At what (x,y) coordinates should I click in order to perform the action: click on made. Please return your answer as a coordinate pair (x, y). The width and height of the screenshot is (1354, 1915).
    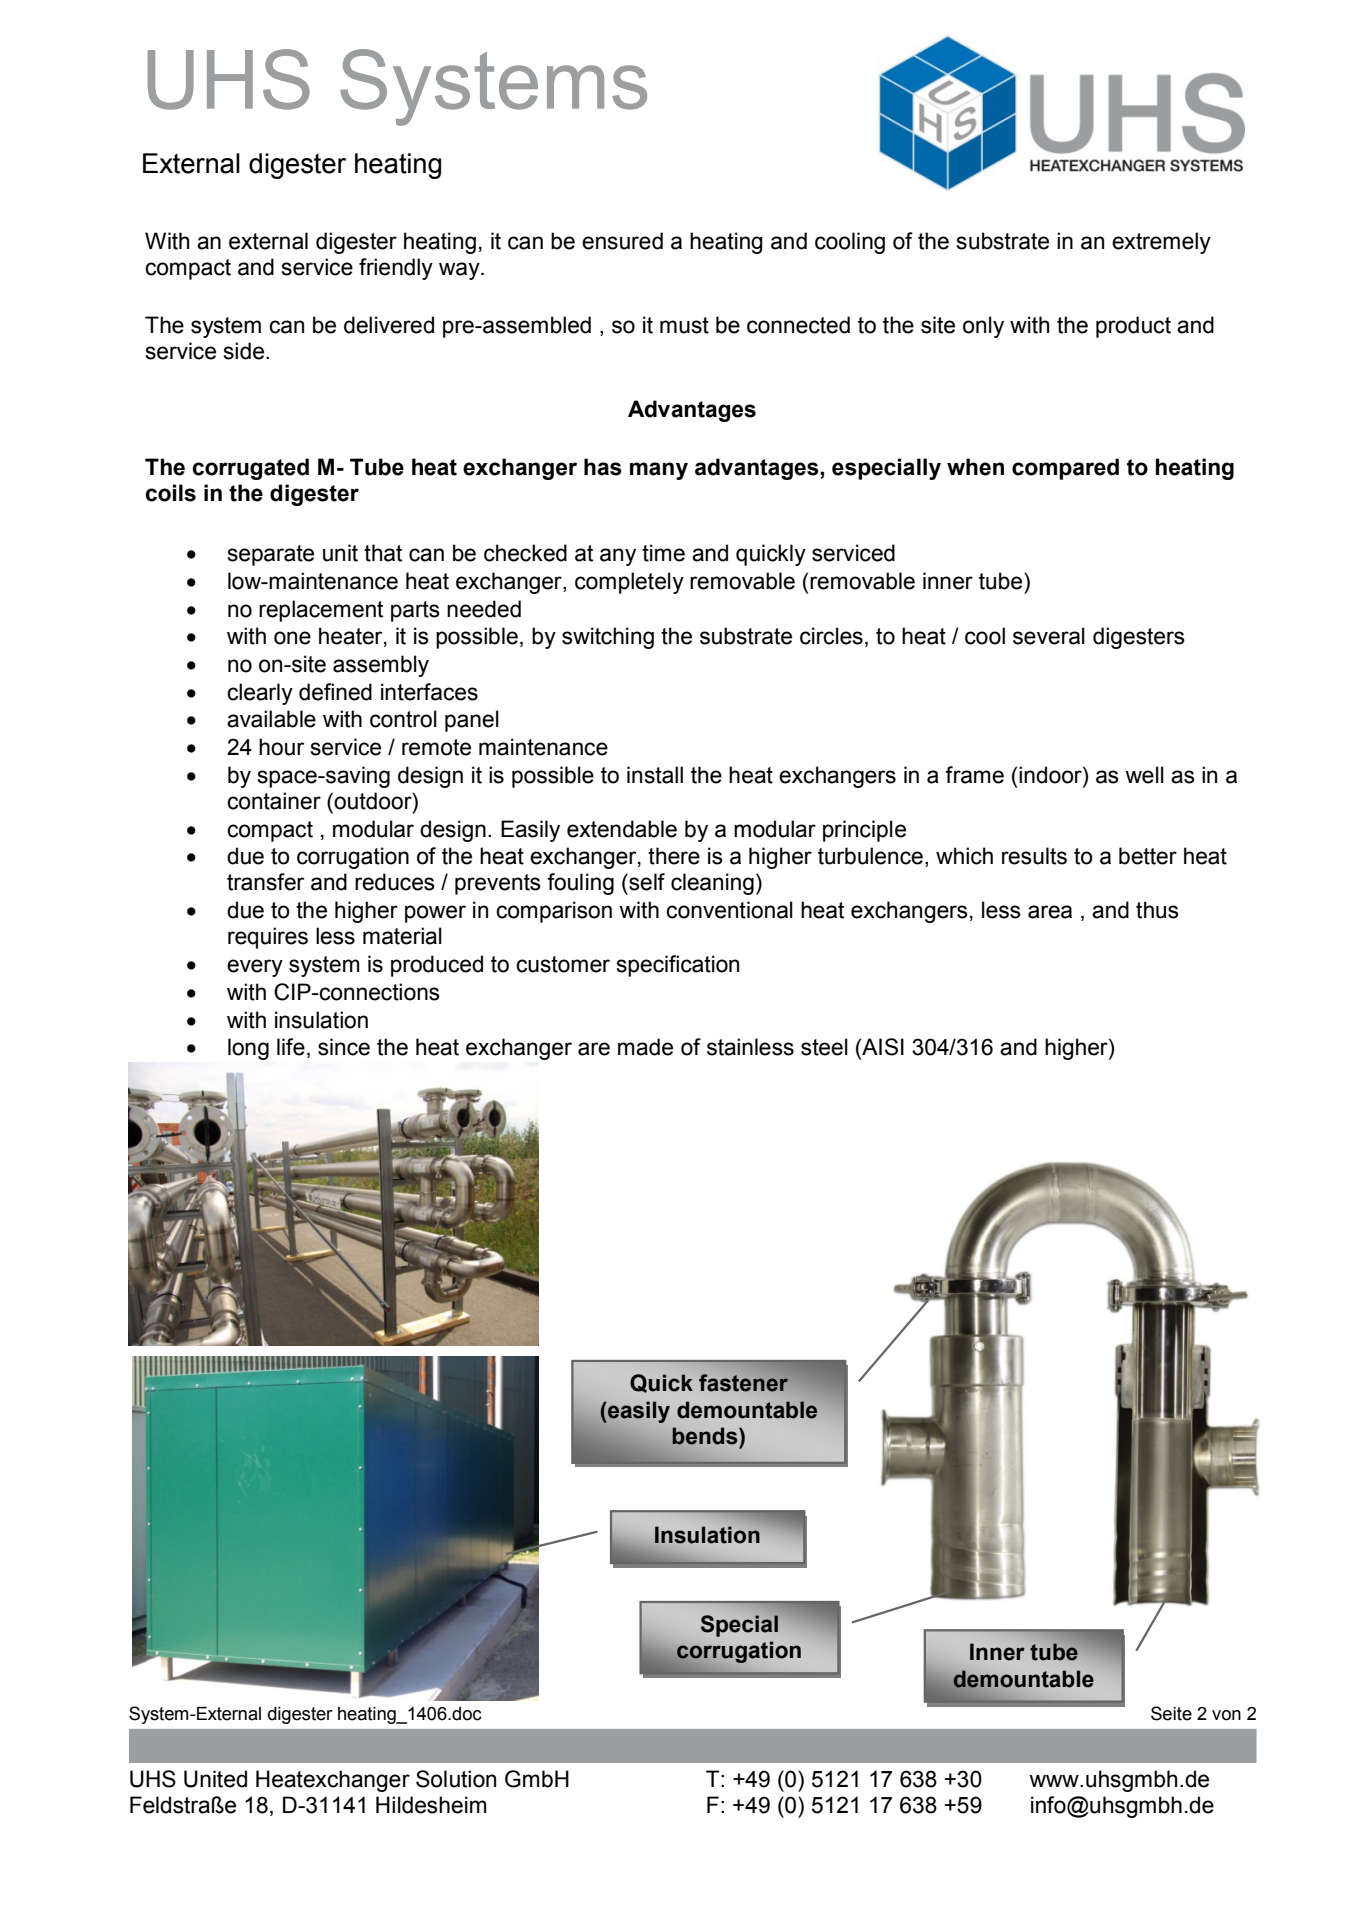
    Looking at the image, I should click on (645, 1047).
